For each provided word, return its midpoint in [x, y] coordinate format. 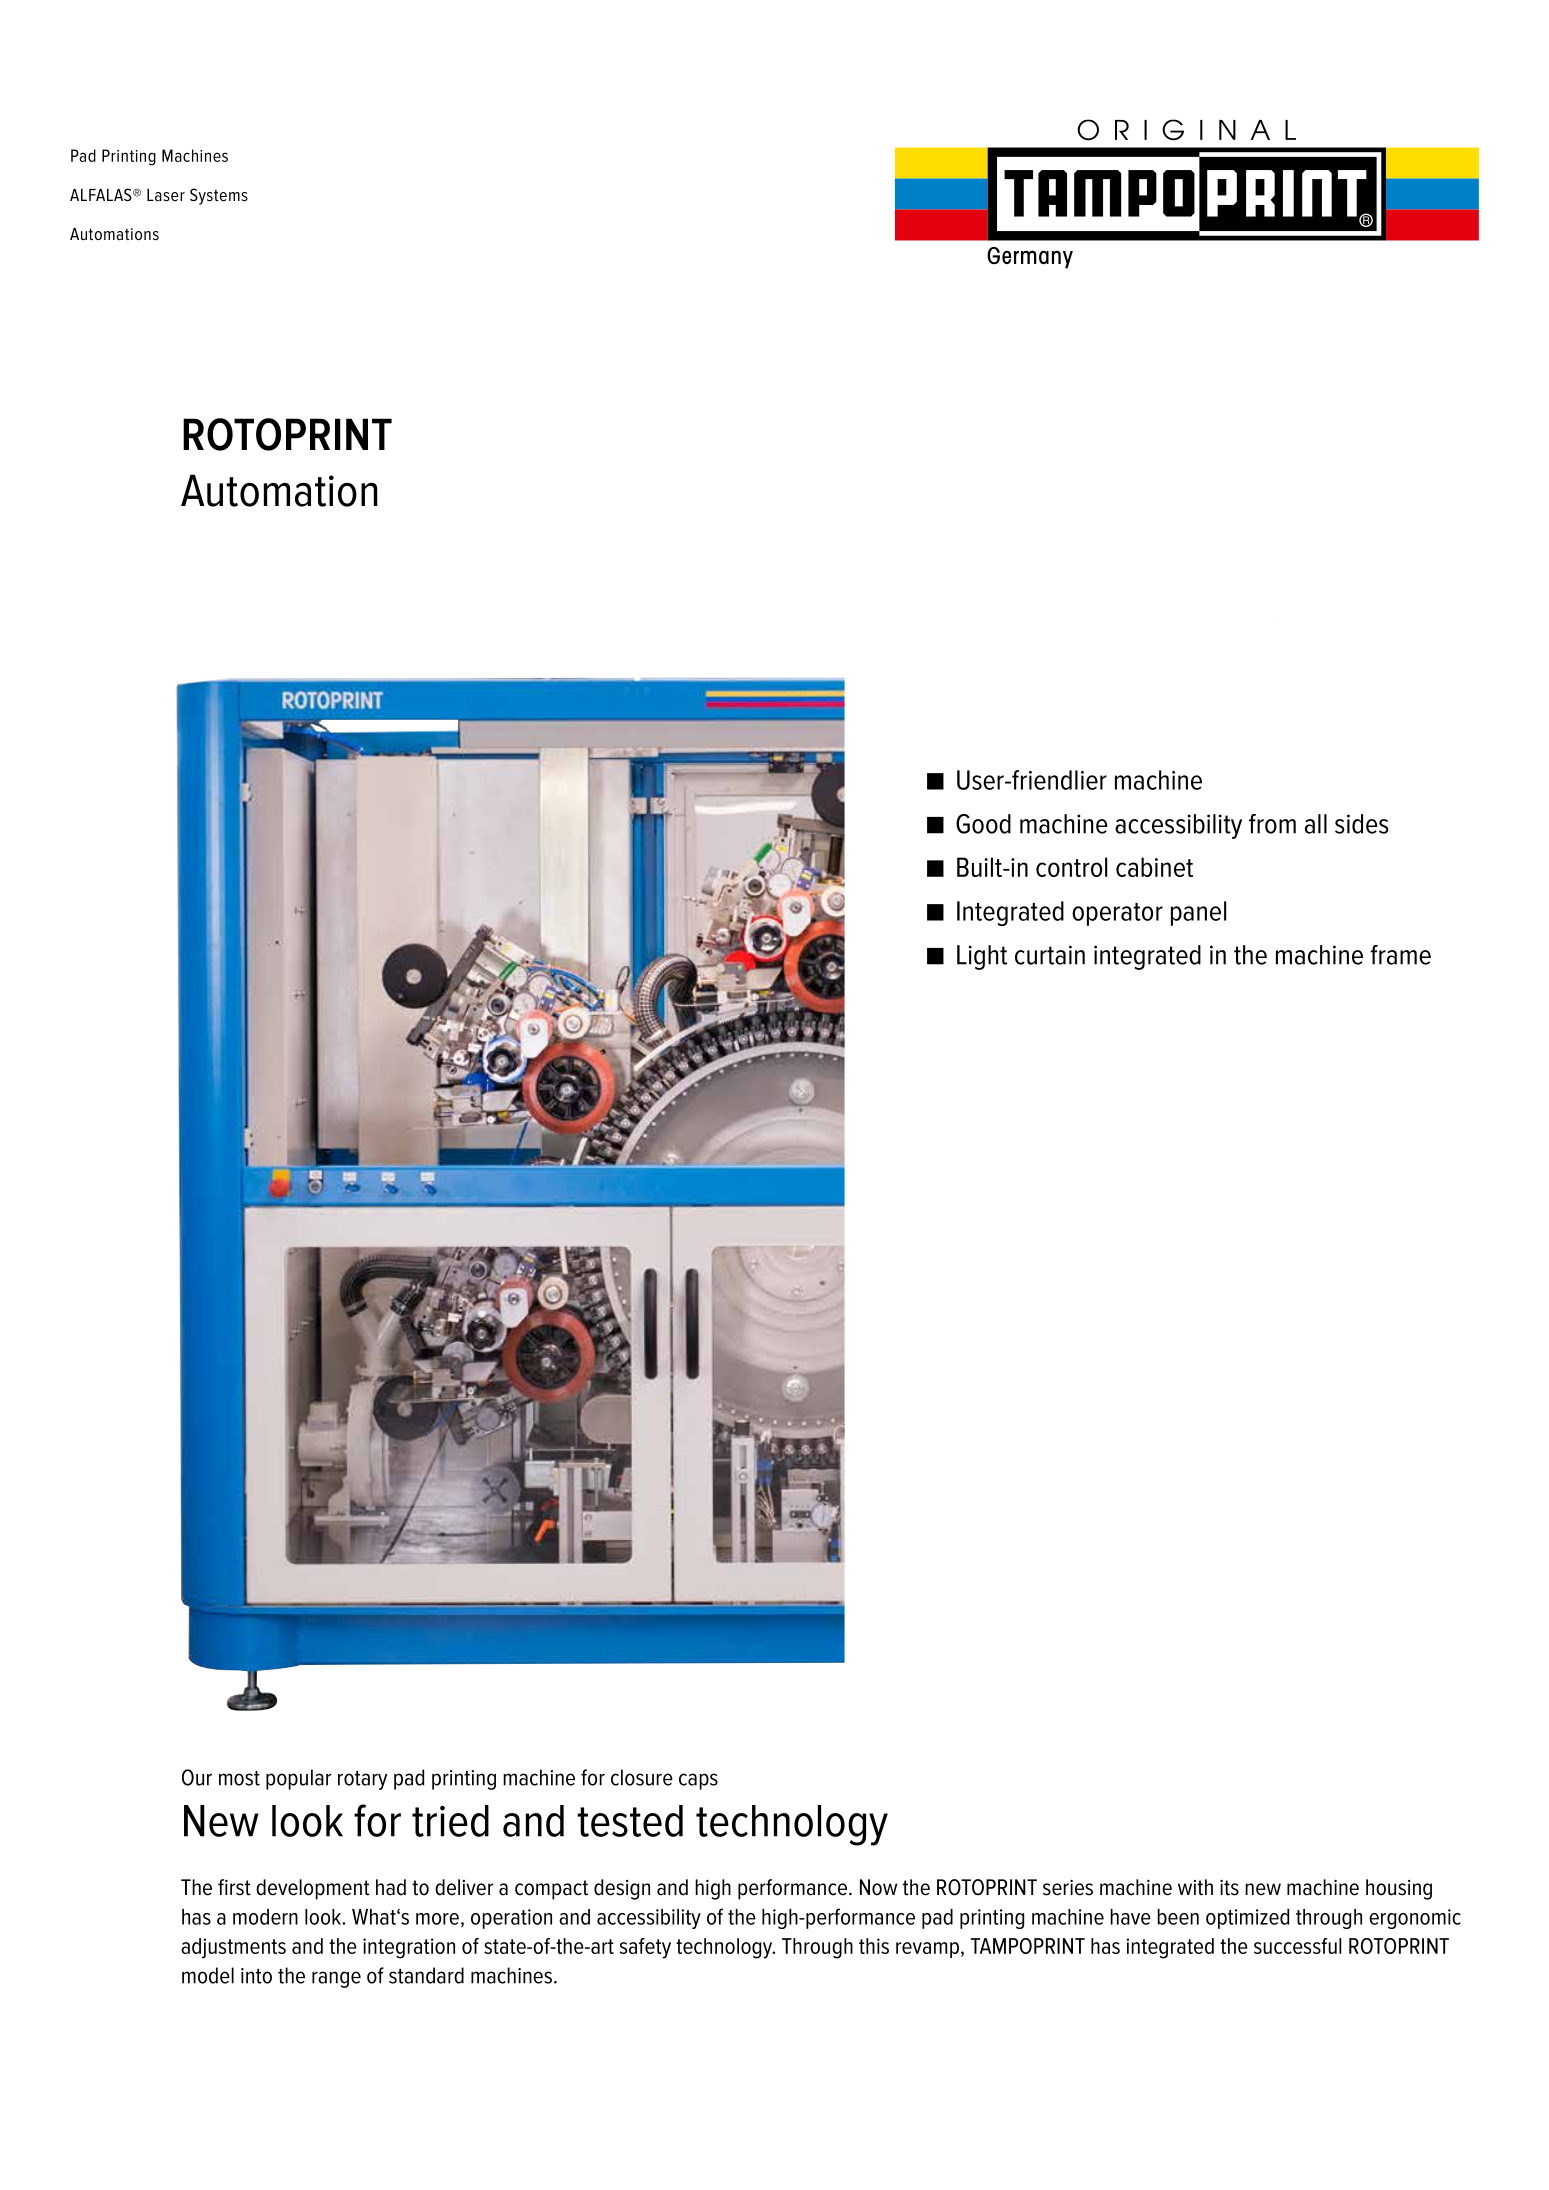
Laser [166, 195]
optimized [1247, 1919]
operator [1117, 914]
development [313, 1889]
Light [982, 957]
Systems [219, 196]
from [1272, 824]
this [874, 1946]
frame [1400, 955]
